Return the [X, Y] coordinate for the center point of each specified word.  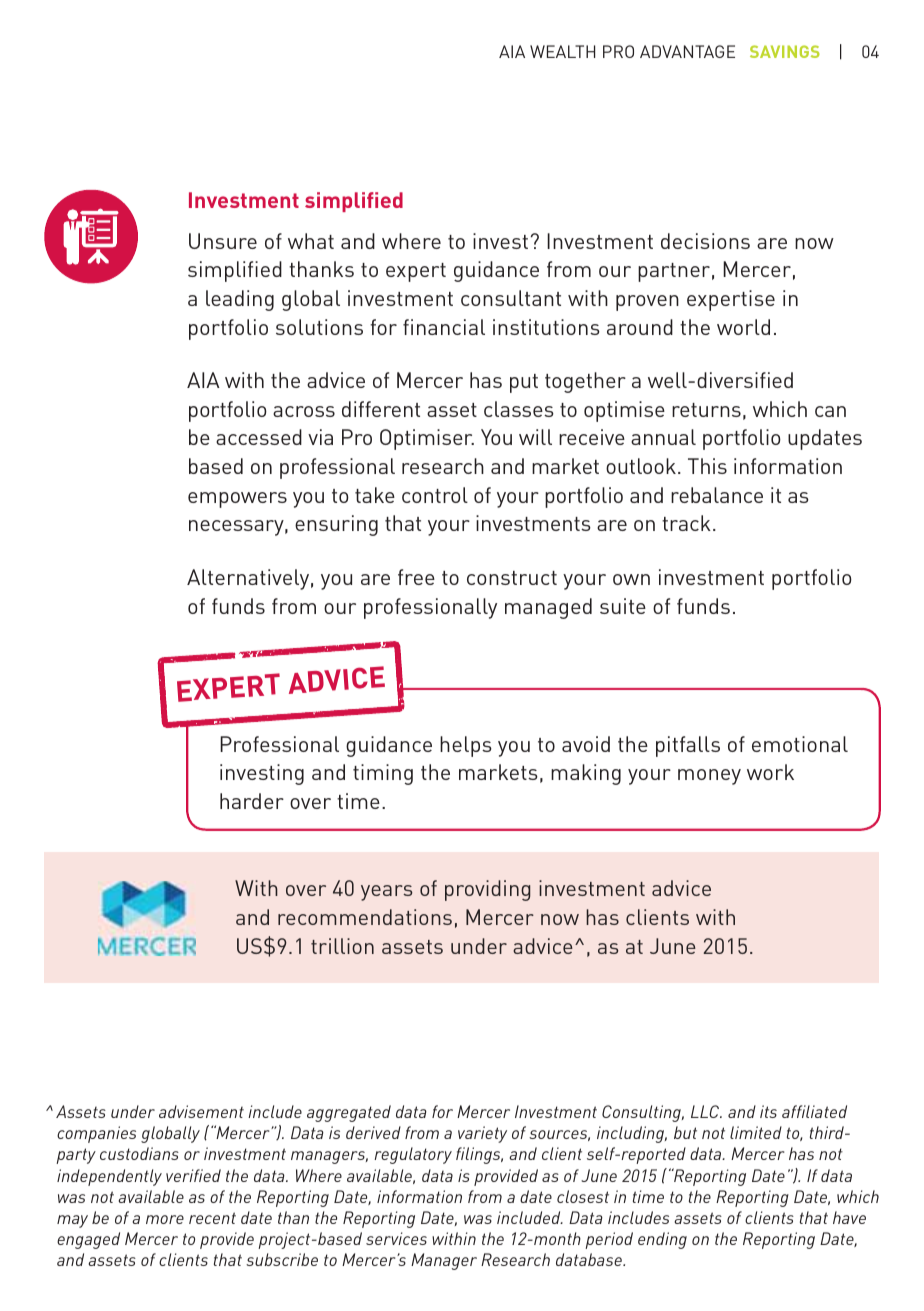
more [165, 1219]
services [396, 1238]
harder [252, 801]
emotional [800, 744]
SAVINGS [785, 51]
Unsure [223, 241]
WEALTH [562, 51]
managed [548, 608]
